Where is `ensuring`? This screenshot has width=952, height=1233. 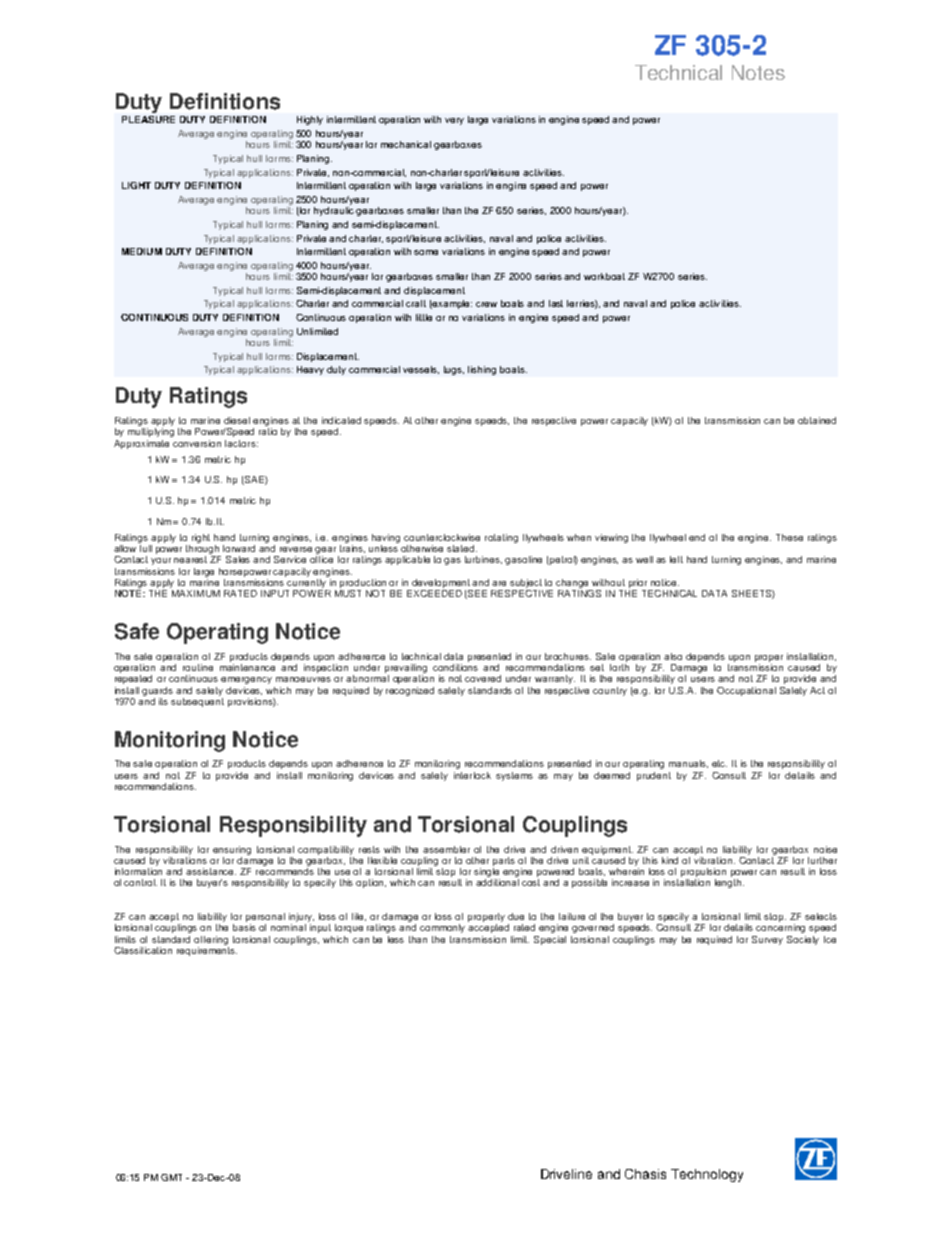
ensuring is located at coordinates (232, 850).
